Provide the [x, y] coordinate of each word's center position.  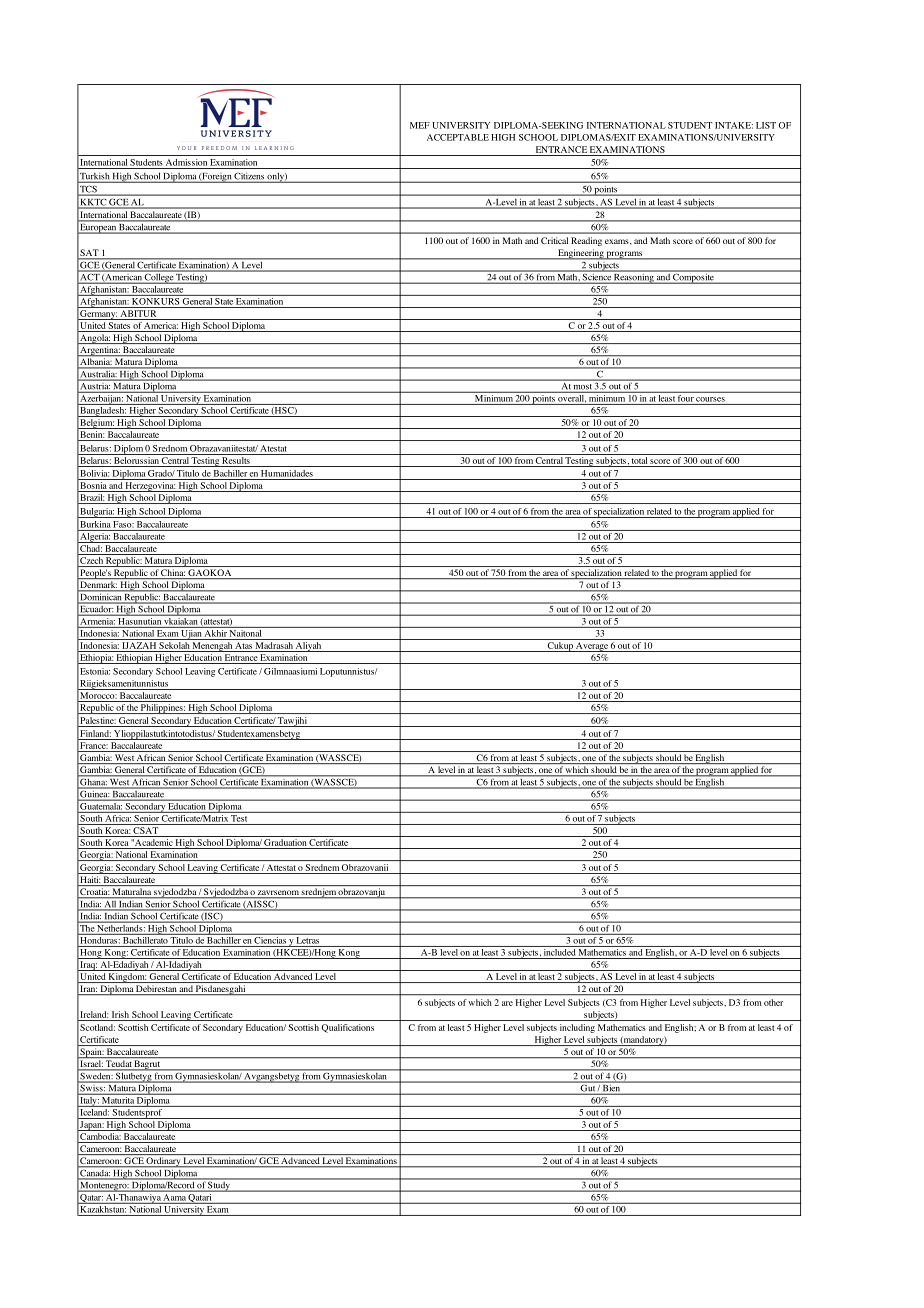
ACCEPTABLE [458, 137]
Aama [175, 1196]
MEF [420, 125]
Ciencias [270, 939]
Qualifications [348, 1028]
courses [710, 399]
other [773, 1002]
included [559, 951]
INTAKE [734, 125]
